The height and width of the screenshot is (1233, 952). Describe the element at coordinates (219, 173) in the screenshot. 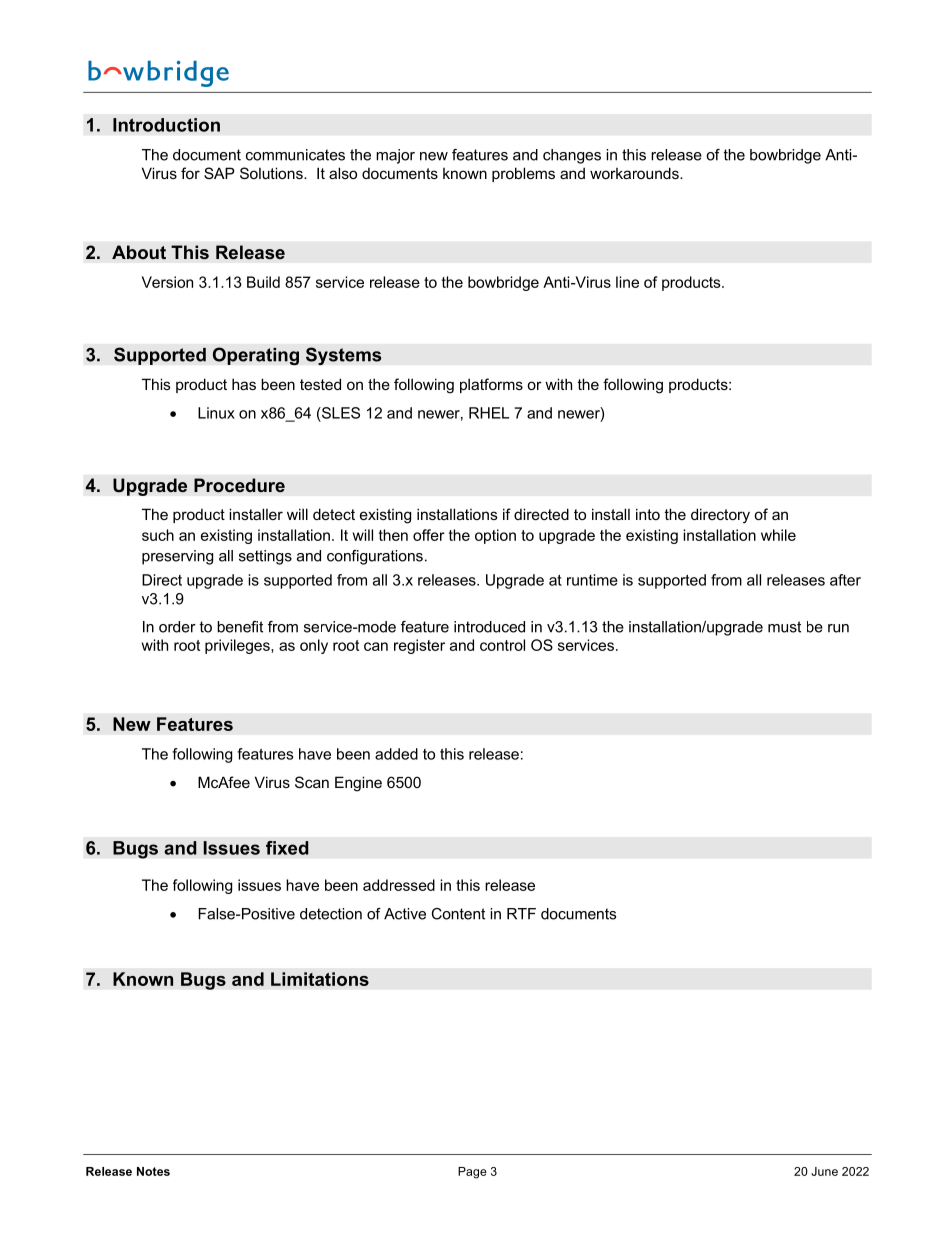

I see `SAP` at that location.
